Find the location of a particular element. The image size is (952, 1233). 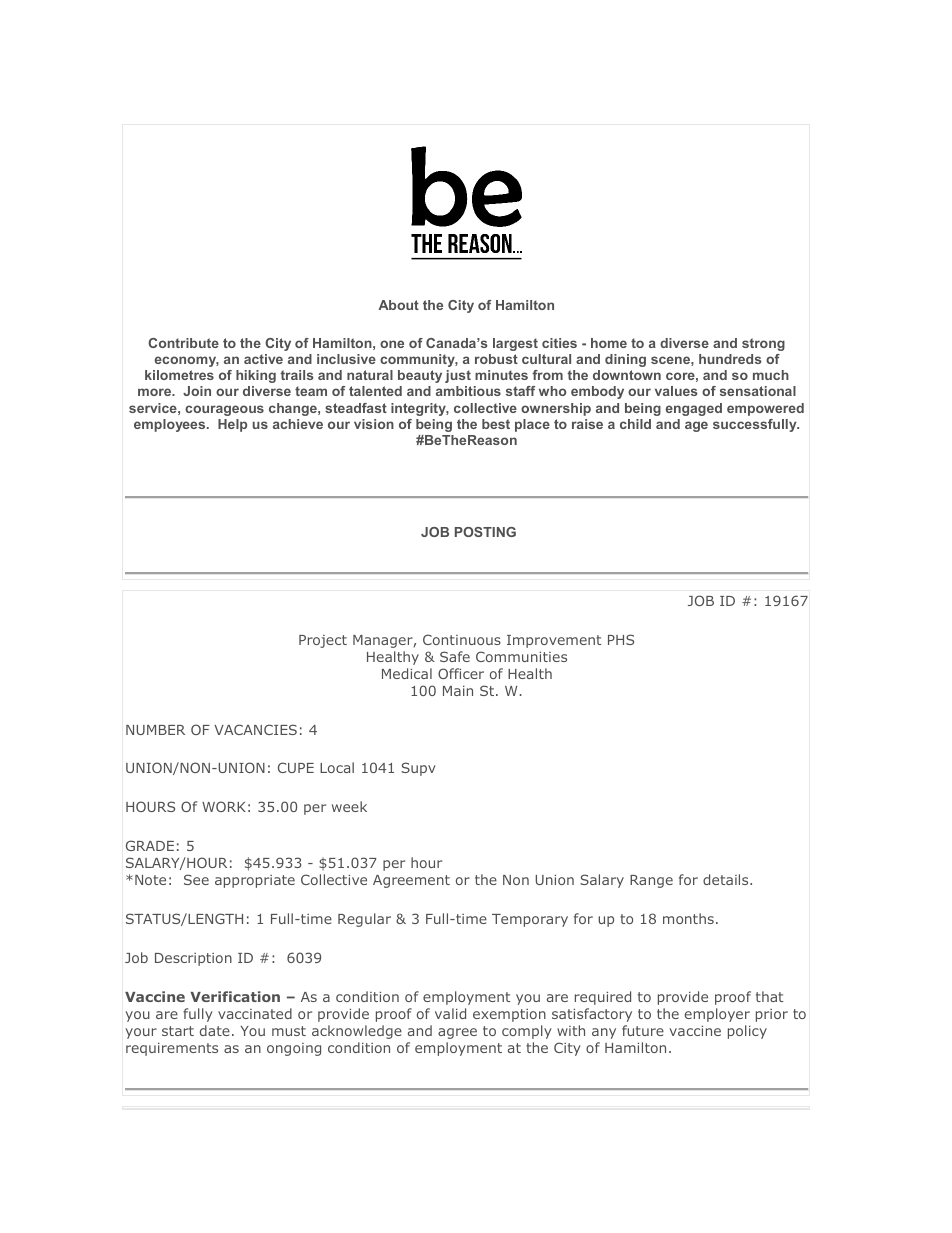

Supv is located at coordinates (418, 769).
